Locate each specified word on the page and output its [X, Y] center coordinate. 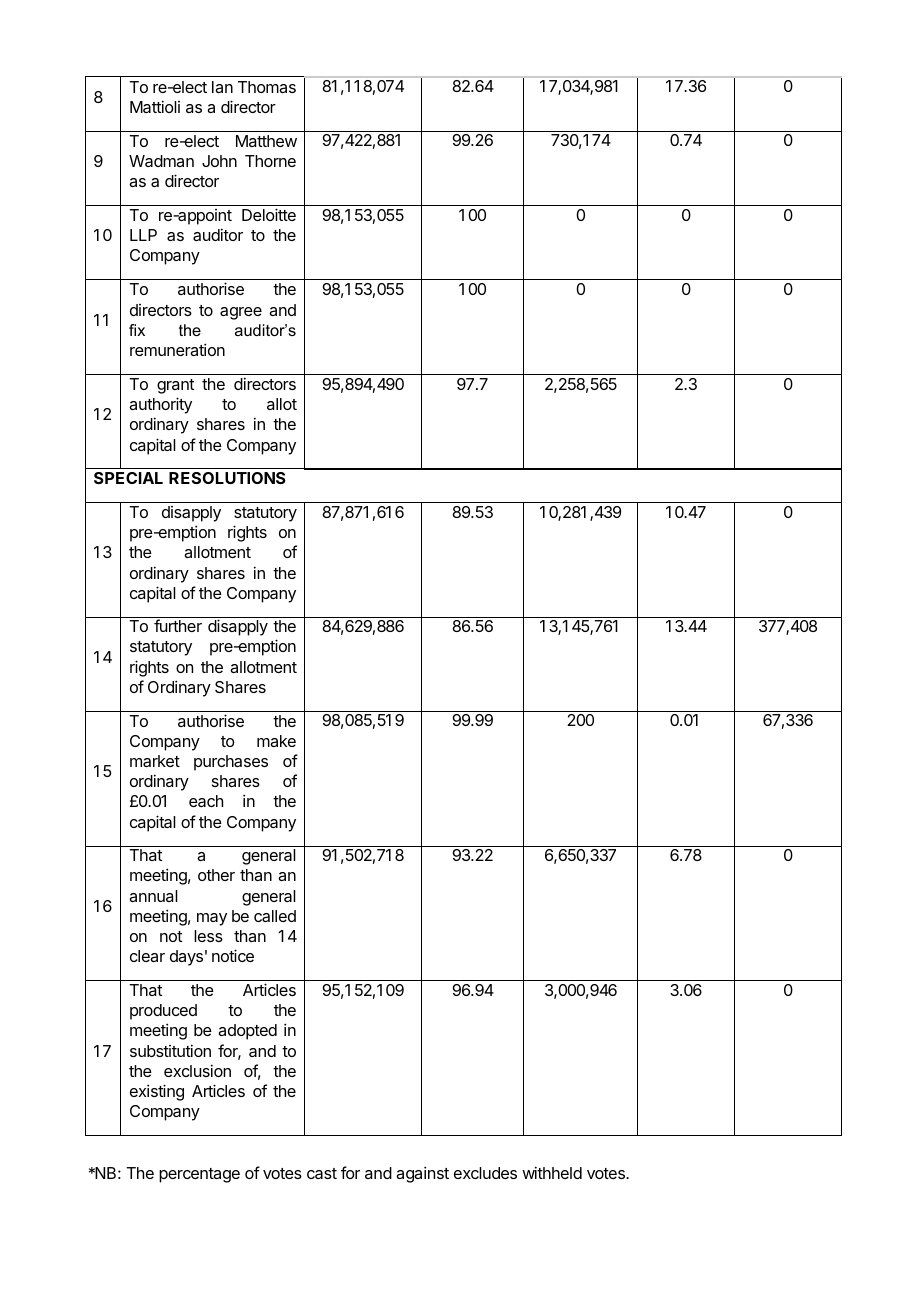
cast [322, 1173]
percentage [199, 1175]
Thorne [270, 161]
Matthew [266, 141]
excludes [485, 1173]
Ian [222, 87]
